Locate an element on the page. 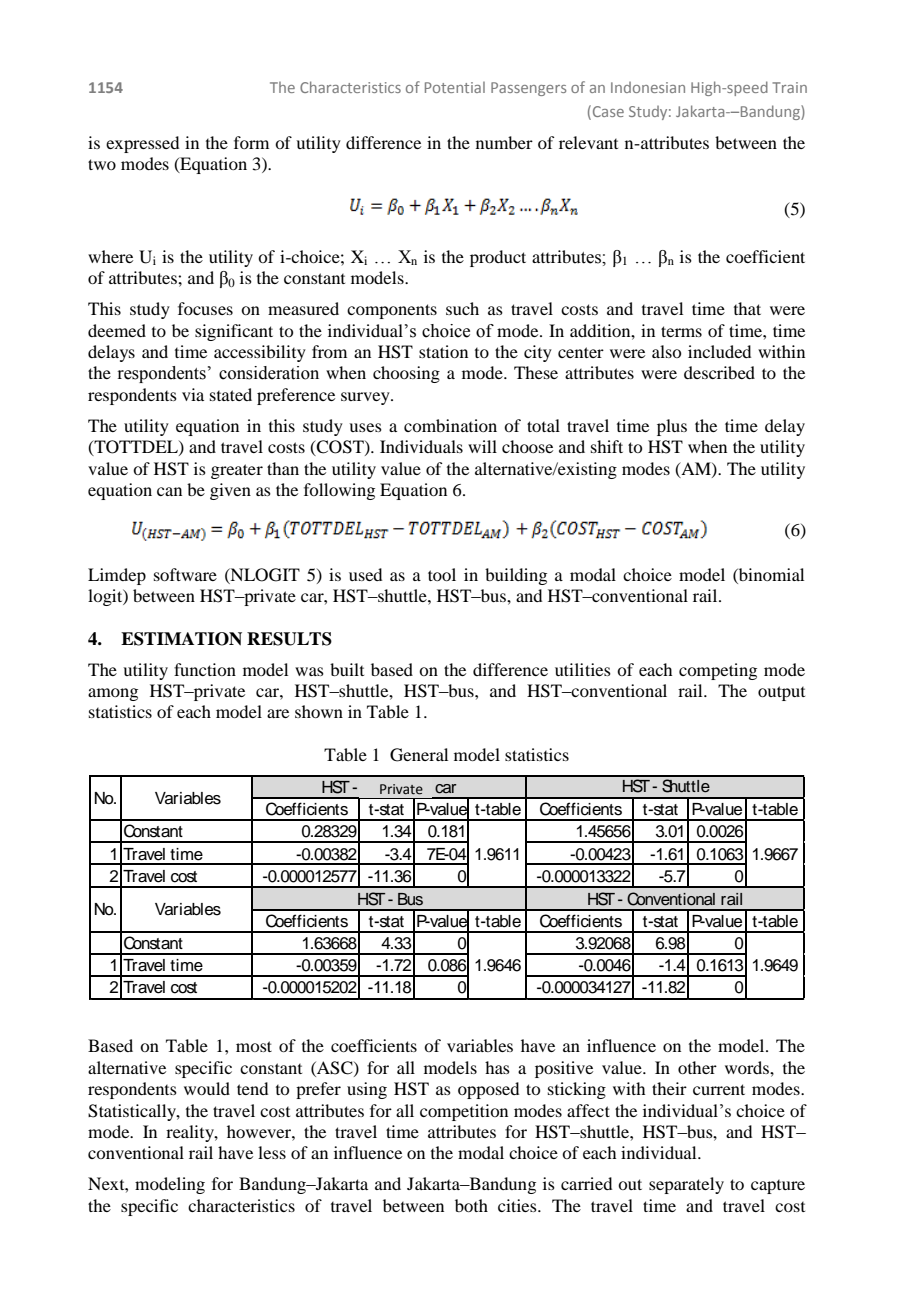 The width and height of the image is (924, 1307). Indonesian is located at coordinates (648, 87).
